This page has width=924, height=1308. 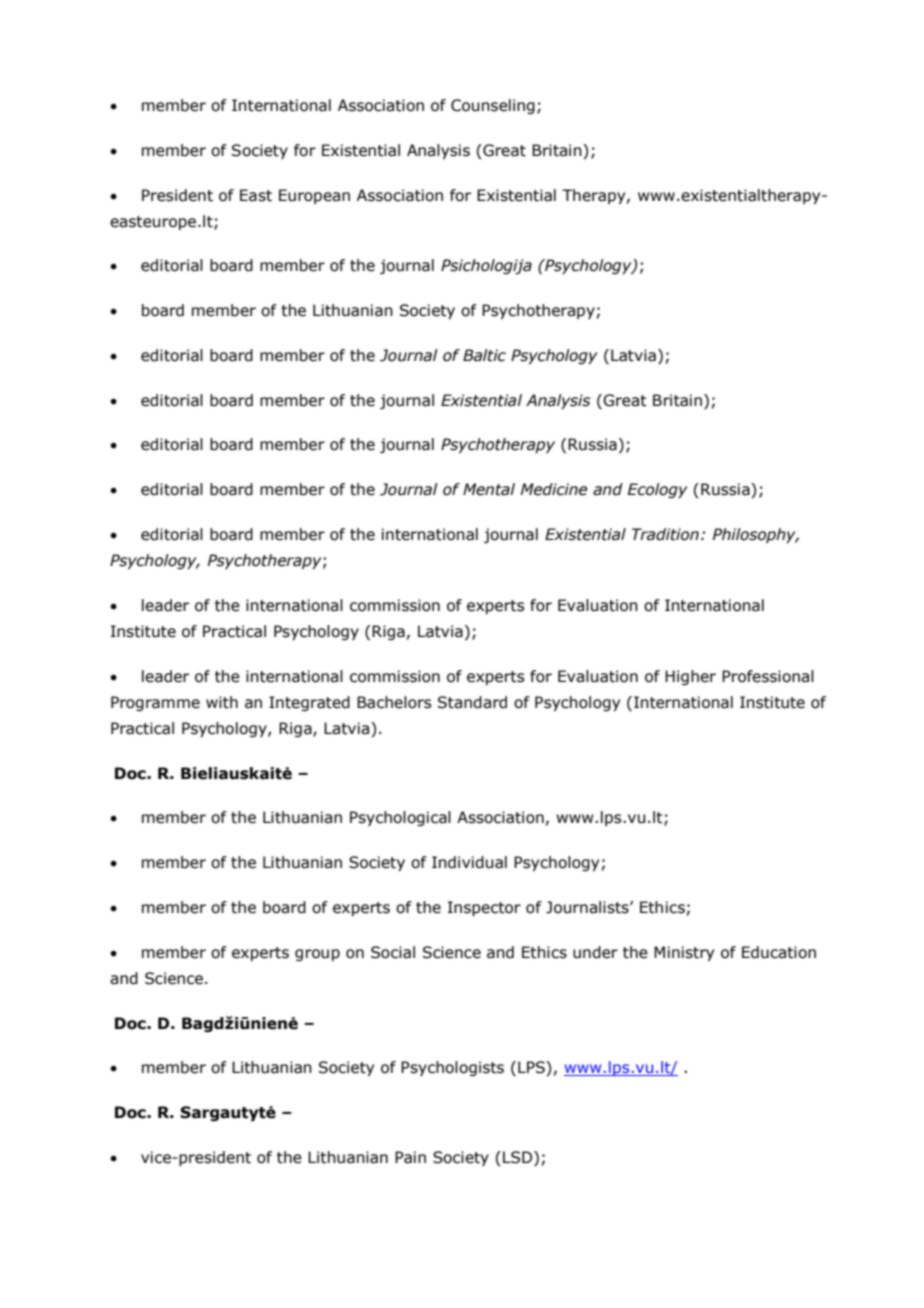 I want to click on Counseling, so click(x=493, y=106).
